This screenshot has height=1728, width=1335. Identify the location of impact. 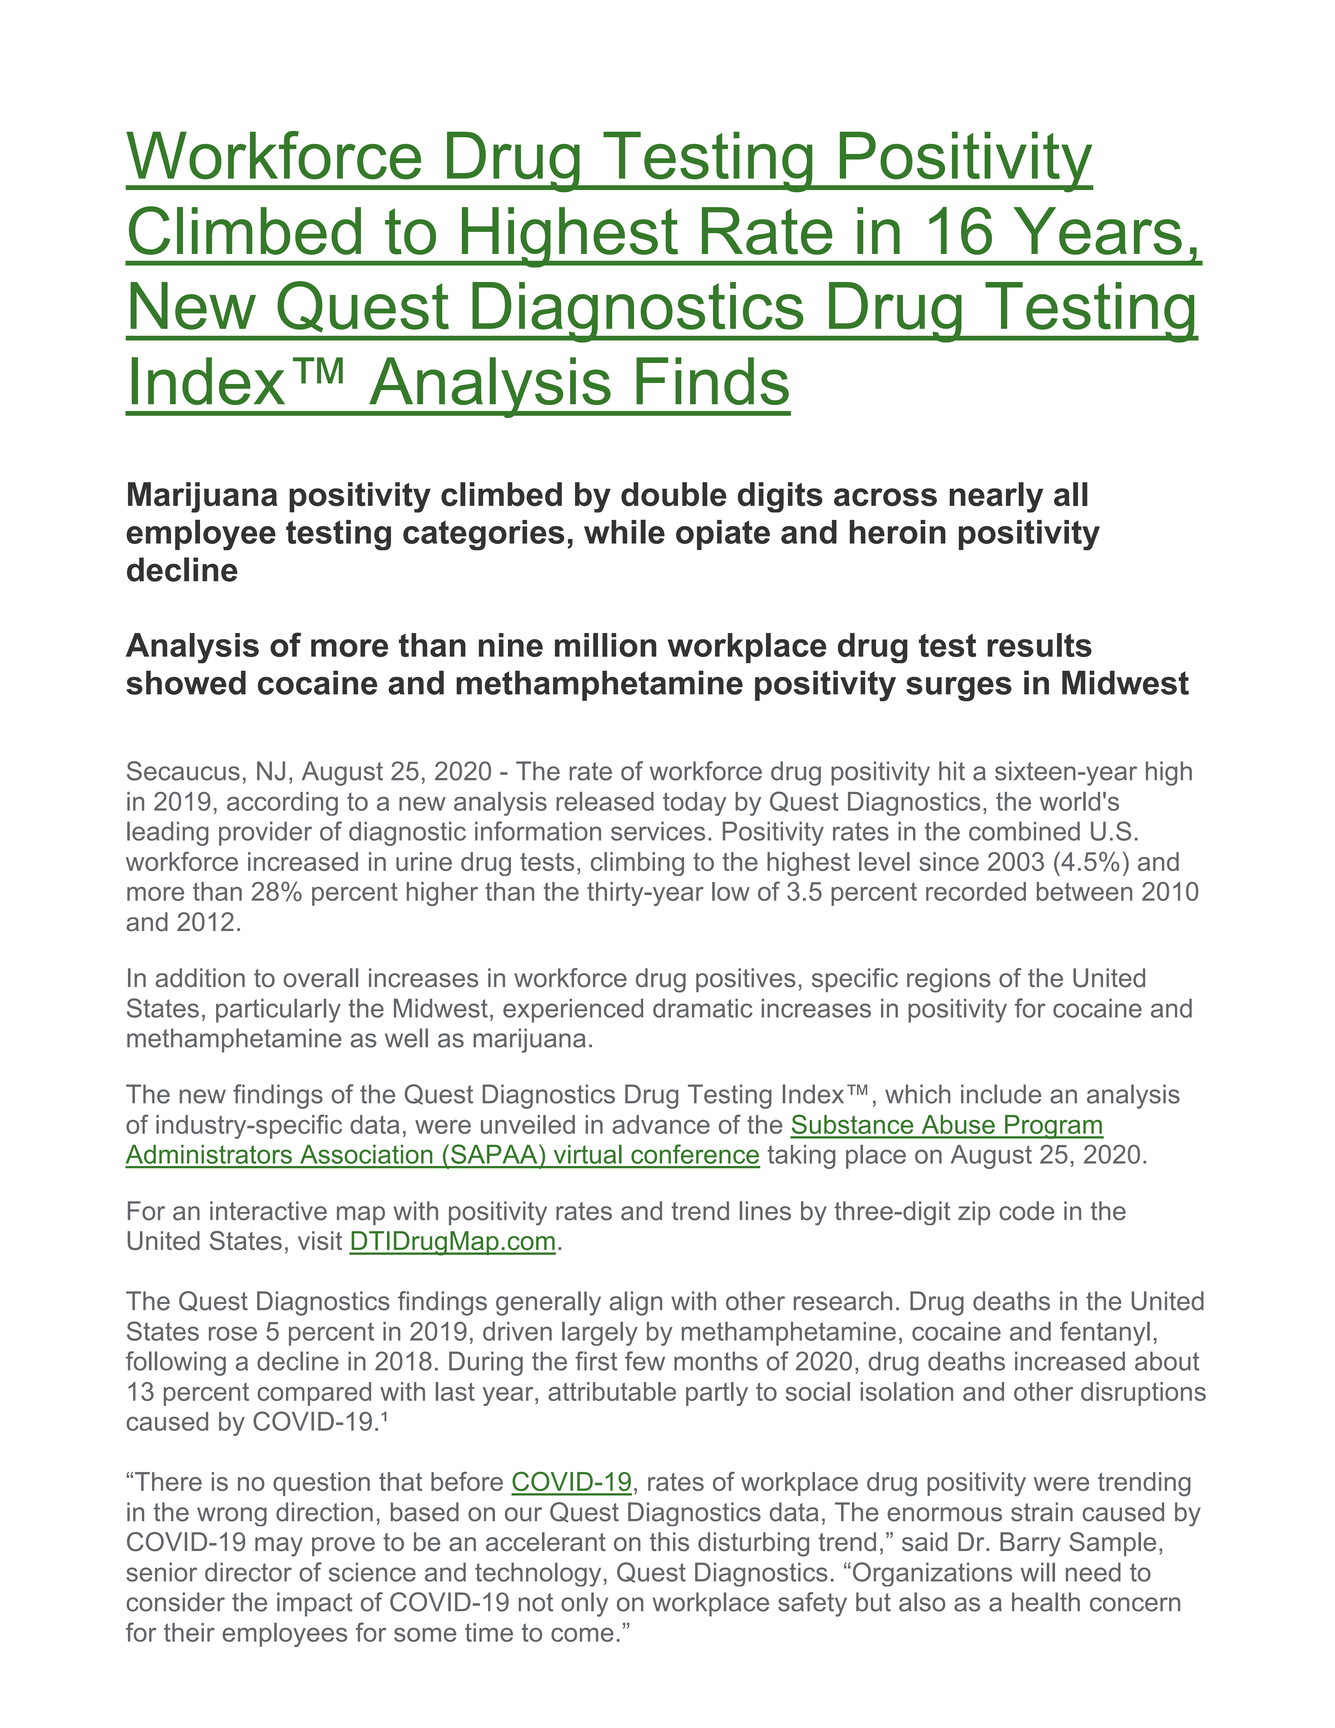
(315, 1604).
